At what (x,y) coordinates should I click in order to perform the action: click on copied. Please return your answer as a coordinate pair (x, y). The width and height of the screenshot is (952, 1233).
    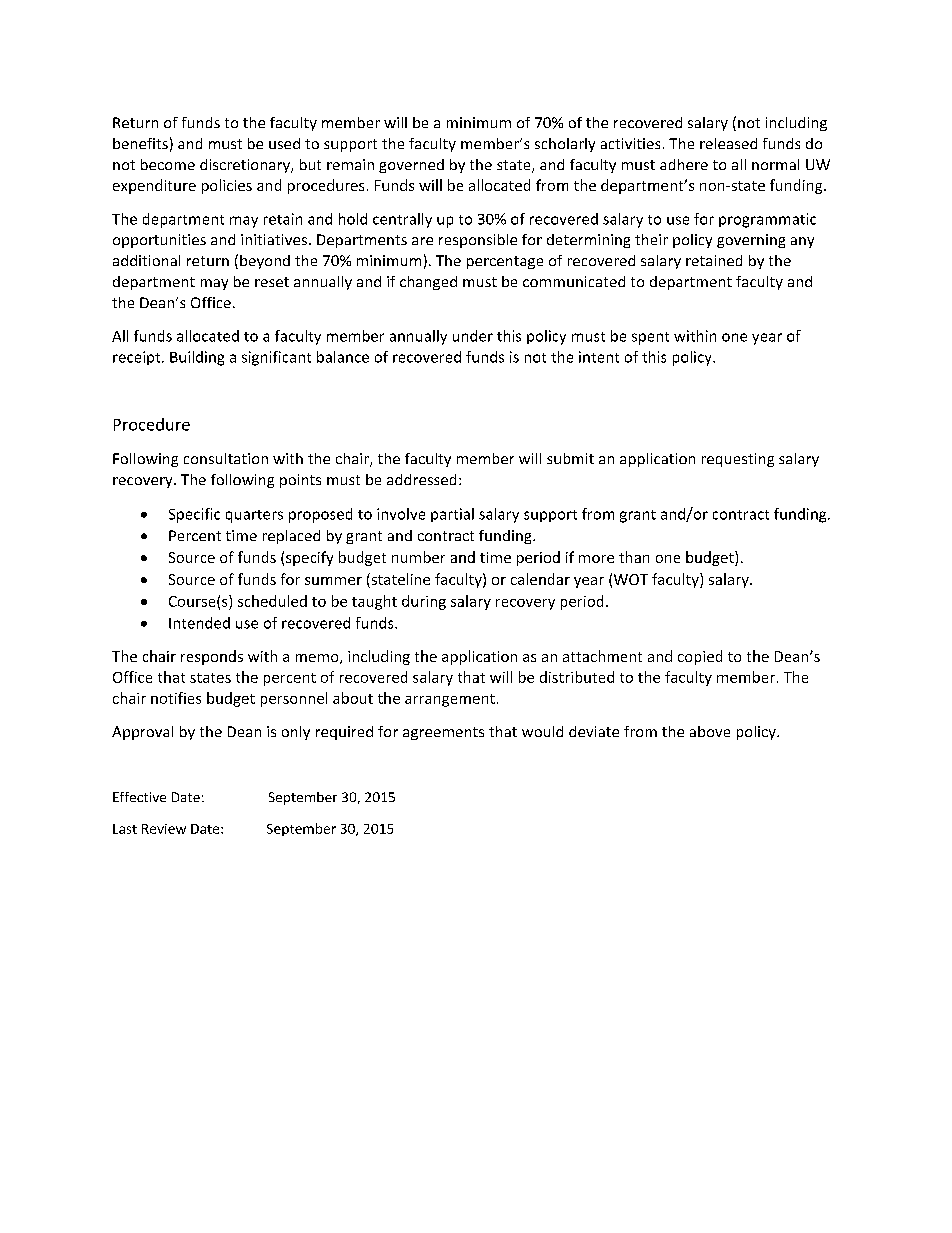
    Looking at the image, I should click on (700, 657).
